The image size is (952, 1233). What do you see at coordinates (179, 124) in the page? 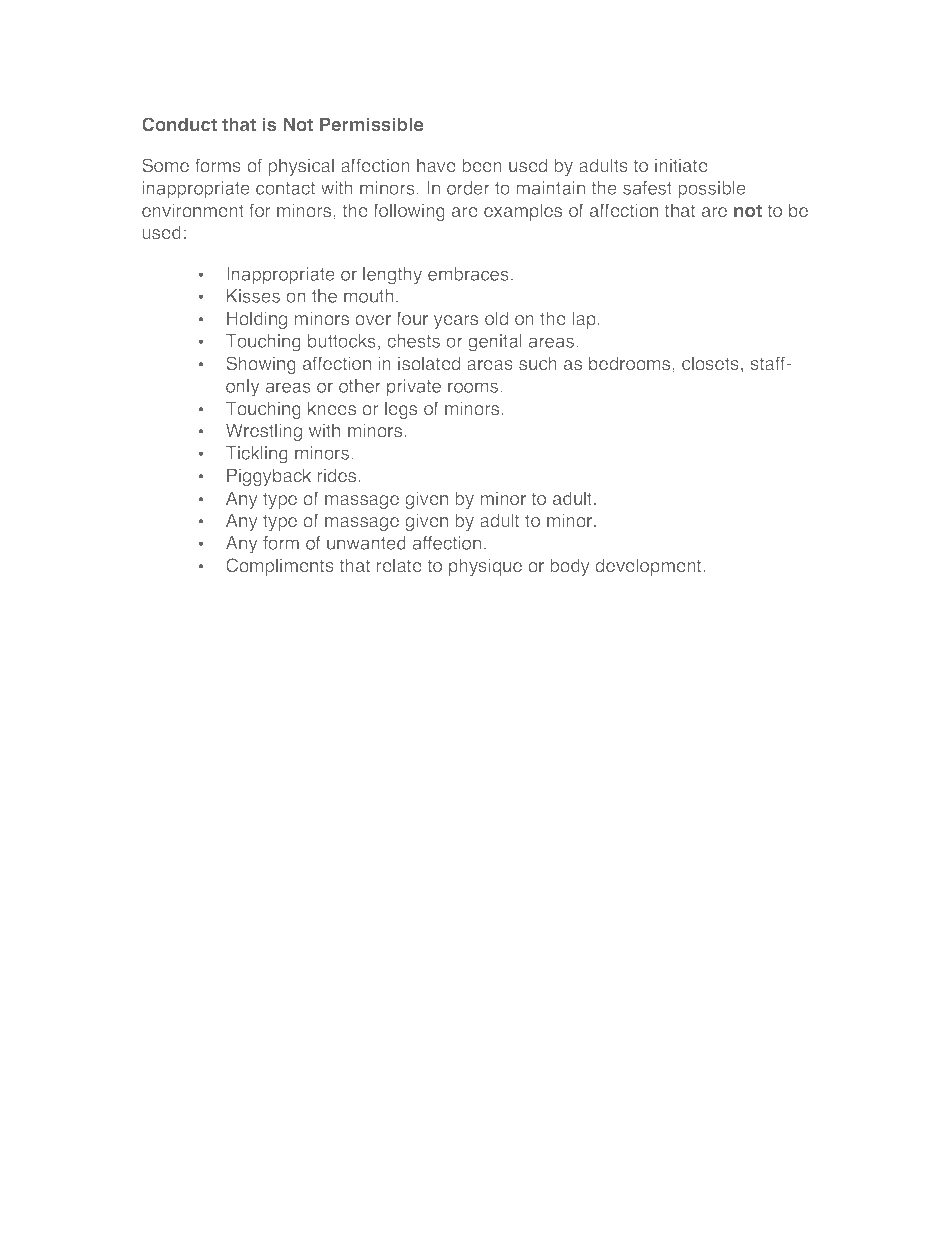
I see `Conduct` at bounding box center [179, 124].
